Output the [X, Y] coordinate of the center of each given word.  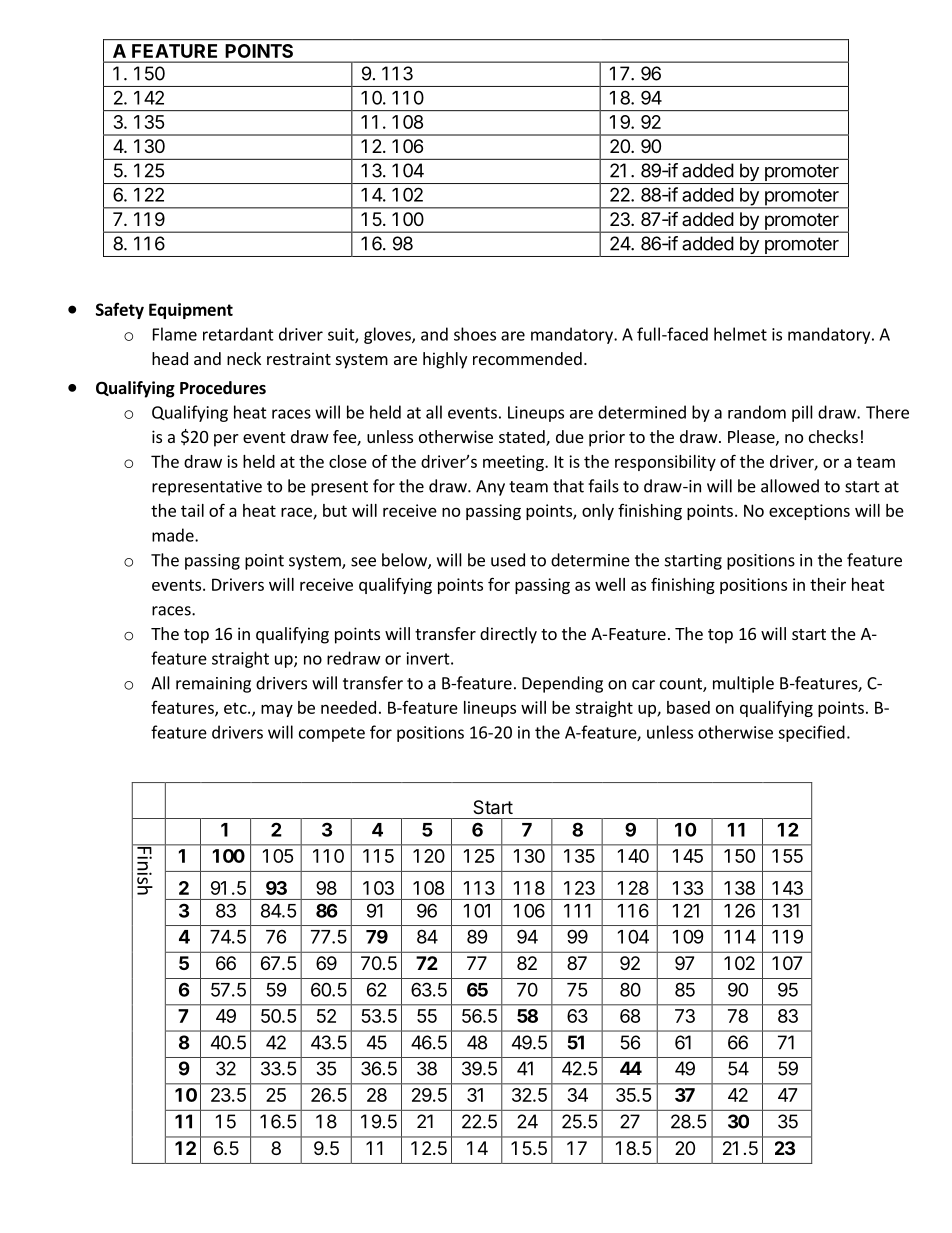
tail [192, 510]
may [277, 710]
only [598, 512]
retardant [238, 334]
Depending [562, 684]
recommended [527, 358]
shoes [475, 334]
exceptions [809, 512]
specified [811, 733]
